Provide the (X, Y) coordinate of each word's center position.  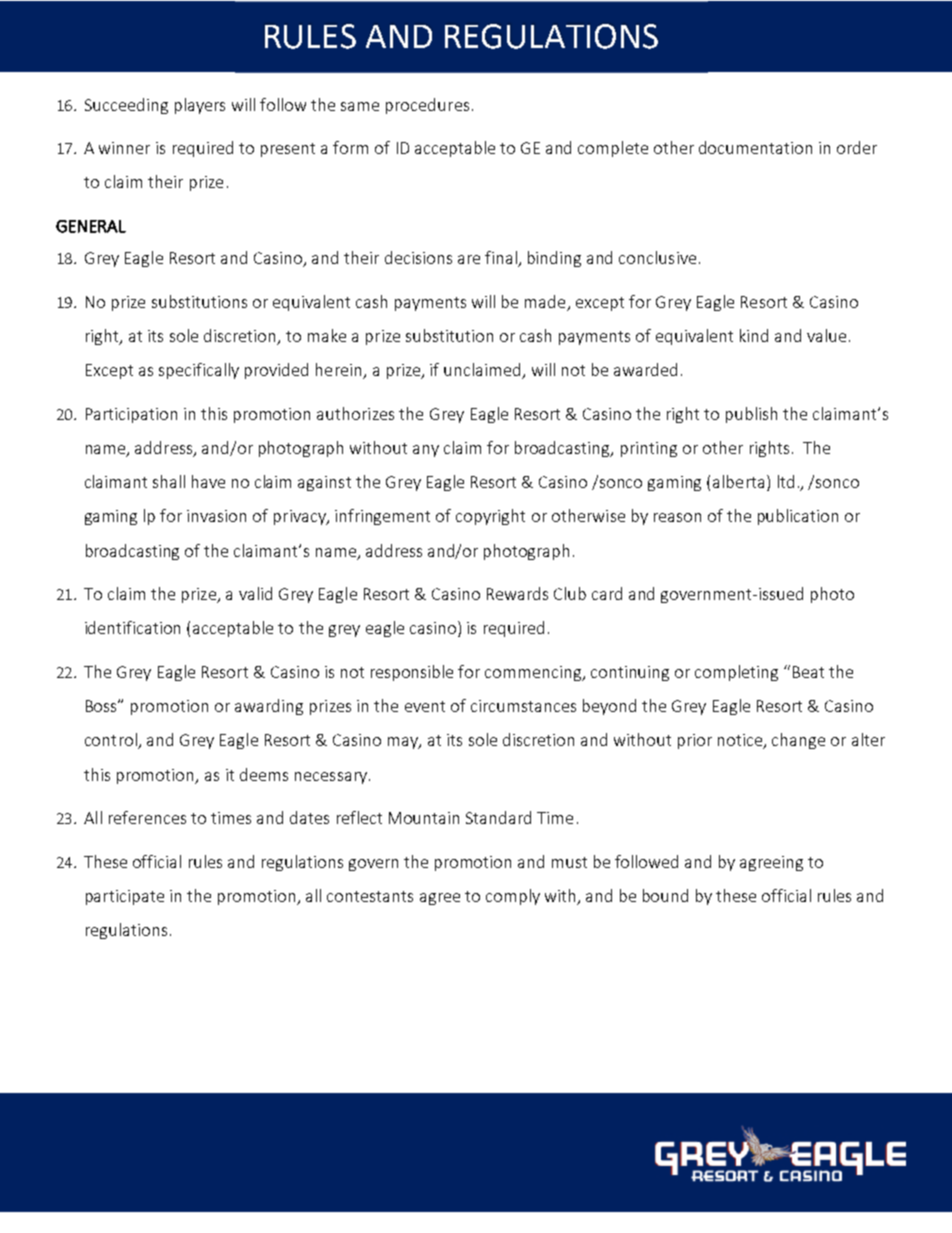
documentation (755, 147)
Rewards (517, 593)
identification (132, 627)
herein (340, 371)
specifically (199, 371)
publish (751, 415)
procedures (427, 106)
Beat (808, 672)
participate (125, 897)
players (200, 106)
